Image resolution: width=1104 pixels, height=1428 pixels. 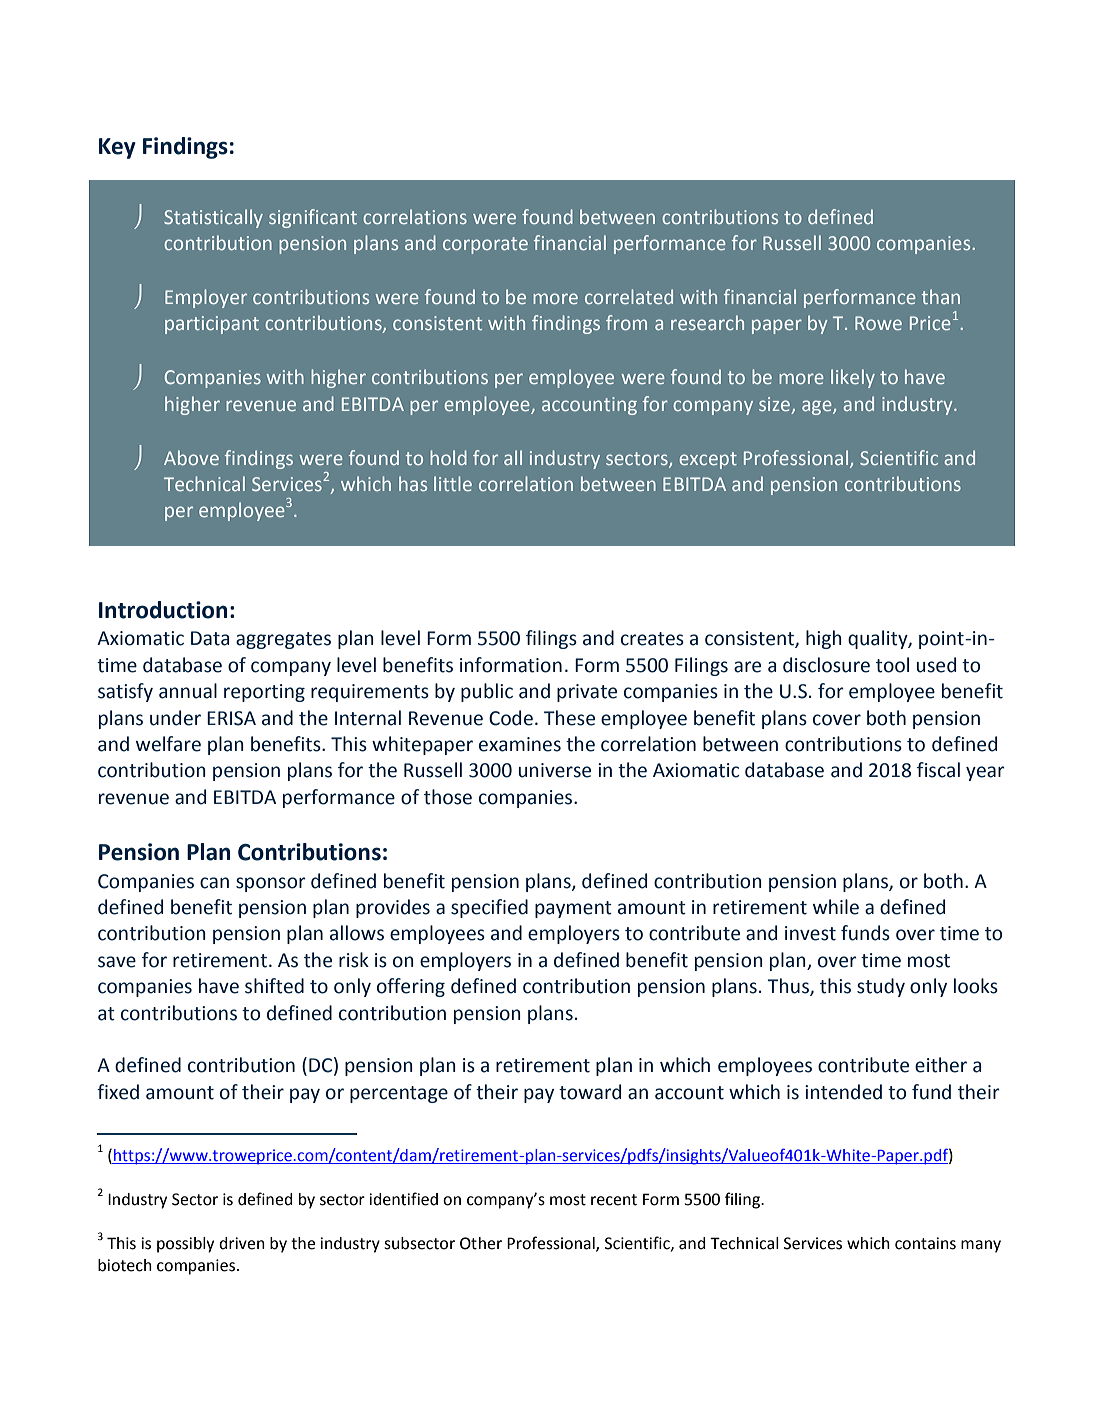 What do you see at coordinates (168, 744) in the page?
I see `welfare` at bounding box center [168, 744].
